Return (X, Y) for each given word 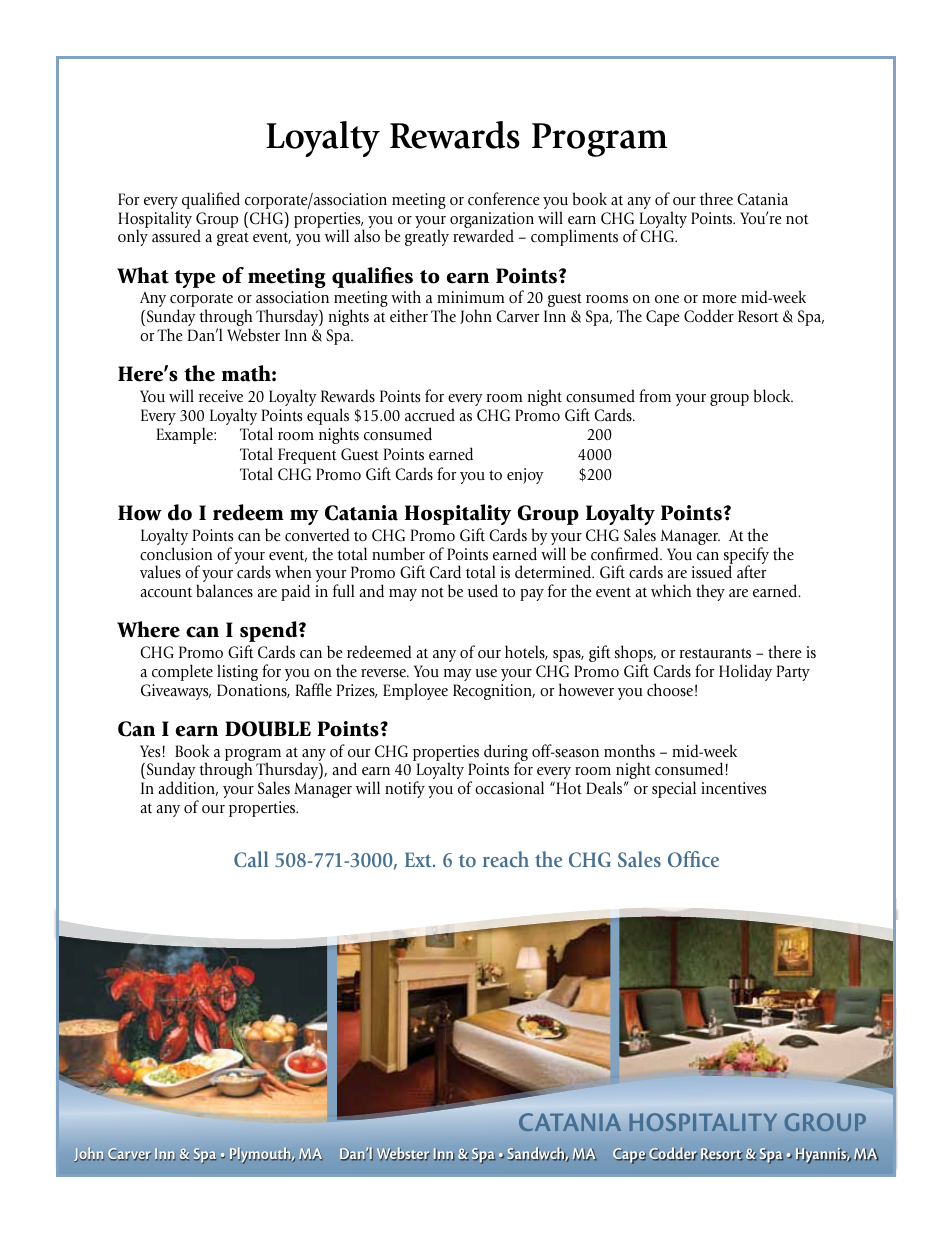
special (674, 789)
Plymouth (261, 1155)
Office (693, 859)
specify (746, 557)
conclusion (176, 554)
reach (506, 859)
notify (405, 789)
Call (251, 859)
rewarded (483, 236)
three (716, 199)
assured (176, 236)
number (398, 554)
